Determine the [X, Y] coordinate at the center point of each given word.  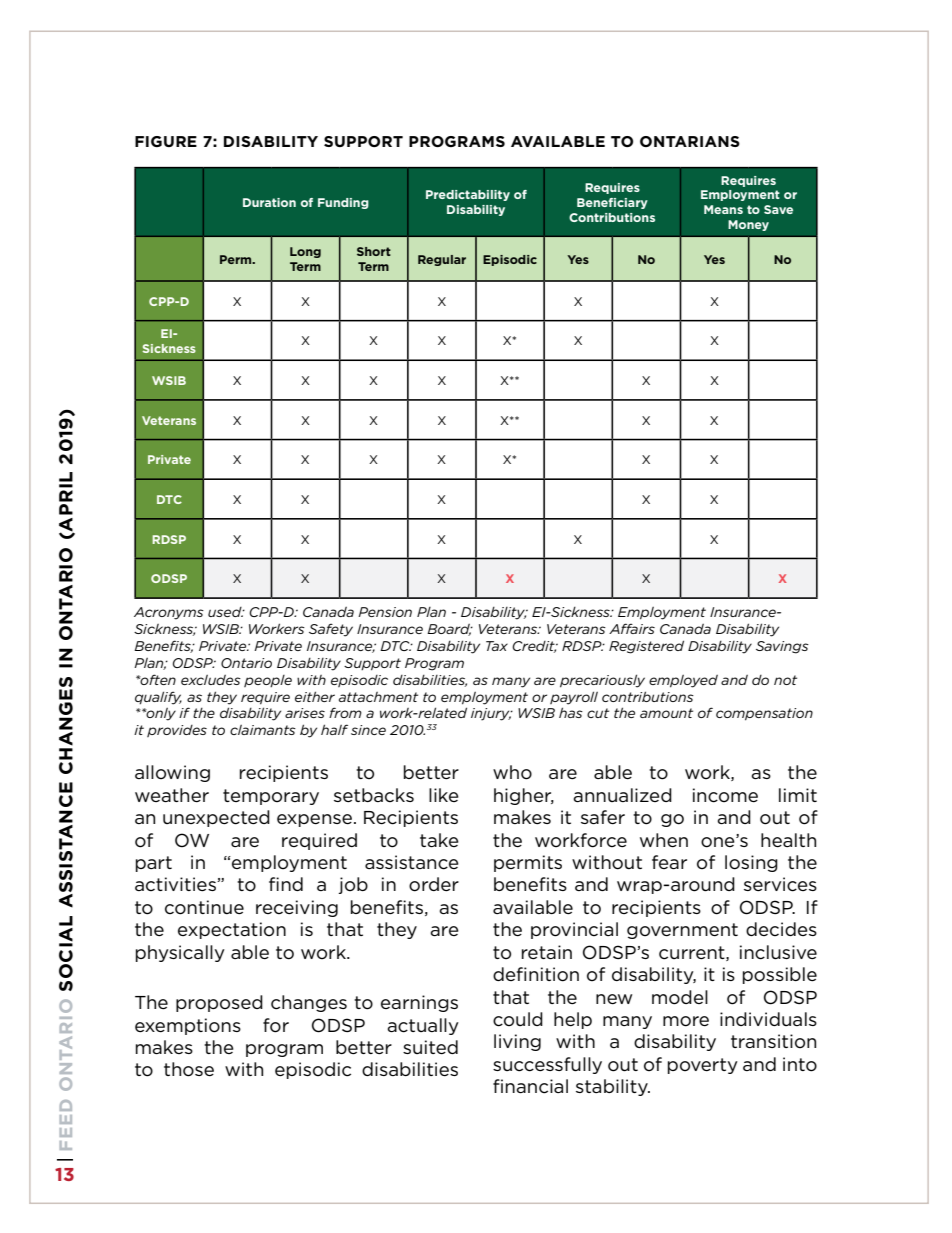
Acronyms [169, 613]
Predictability [468, 195]
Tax [497, 646]
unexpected [216, 818]
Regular [442, 260]
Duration [269, 202]
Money [748, 225]
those [189, 1069]
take [439, 840]
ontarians [690, 141]
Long [305, 252]
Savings [782, 647]
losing [751, 863]
